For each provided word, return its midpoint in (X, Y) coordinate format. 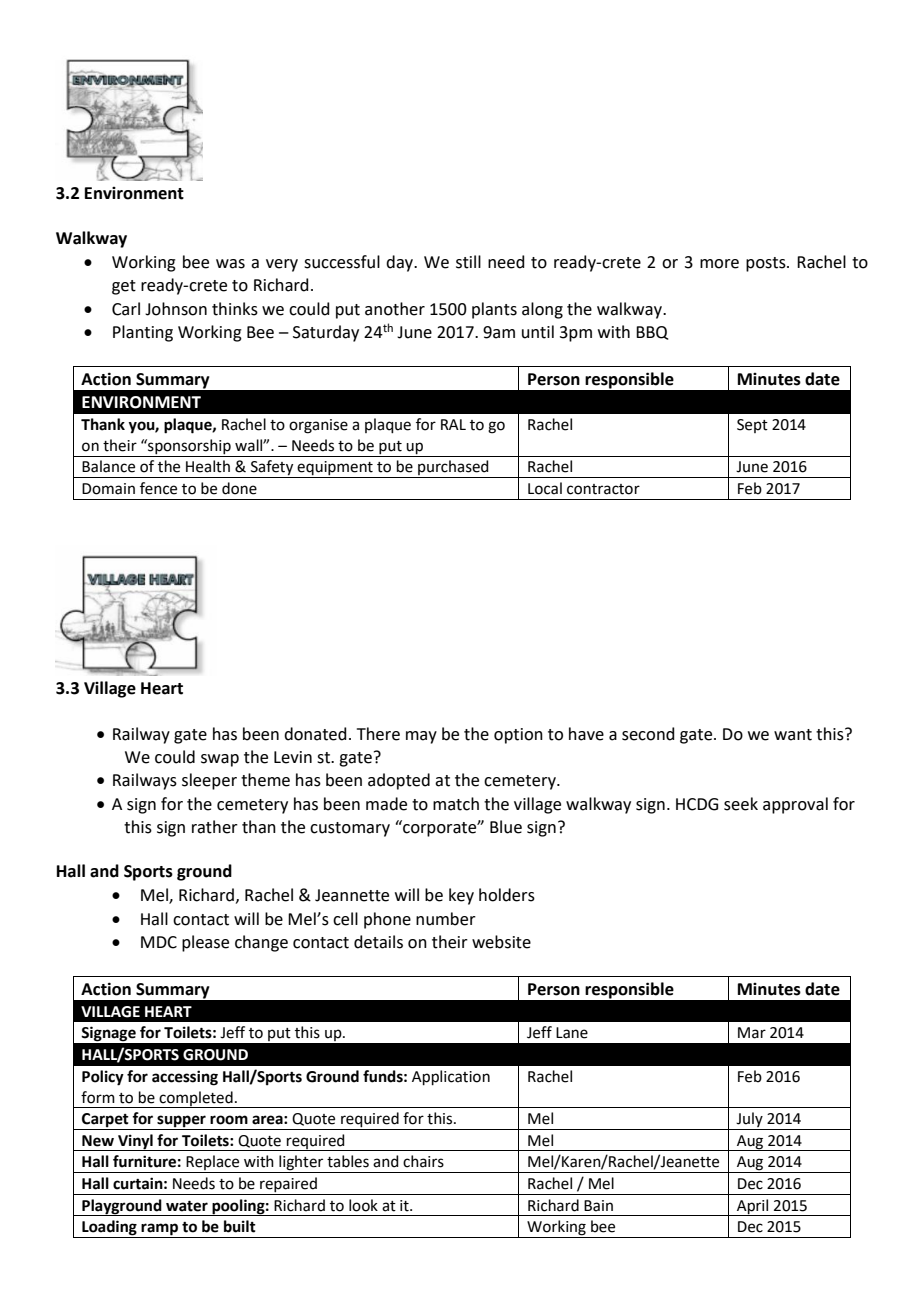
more (719, 264)
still (468, 262)
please (205, 943)
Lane (572, 1033)
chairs (423, 1161)
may (421, 737)
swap (220, 760)
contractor (603, 489)
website (501, 942)
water (187, 1206)
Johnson (176, 309)
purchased (453, 469)
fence (158, 488)
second (648, 734)
